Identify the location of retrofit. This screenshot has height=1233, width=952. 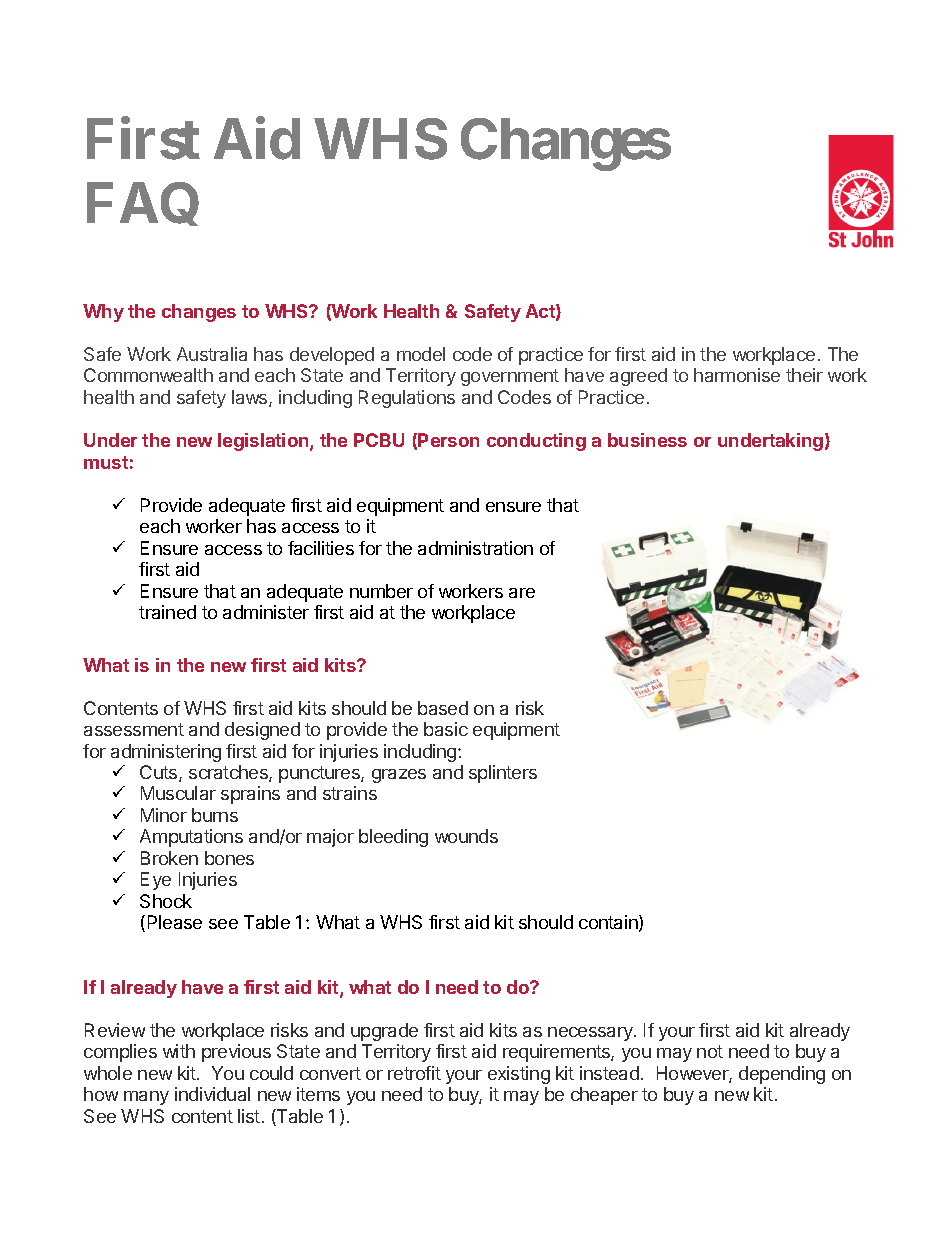
(414, 1073).
